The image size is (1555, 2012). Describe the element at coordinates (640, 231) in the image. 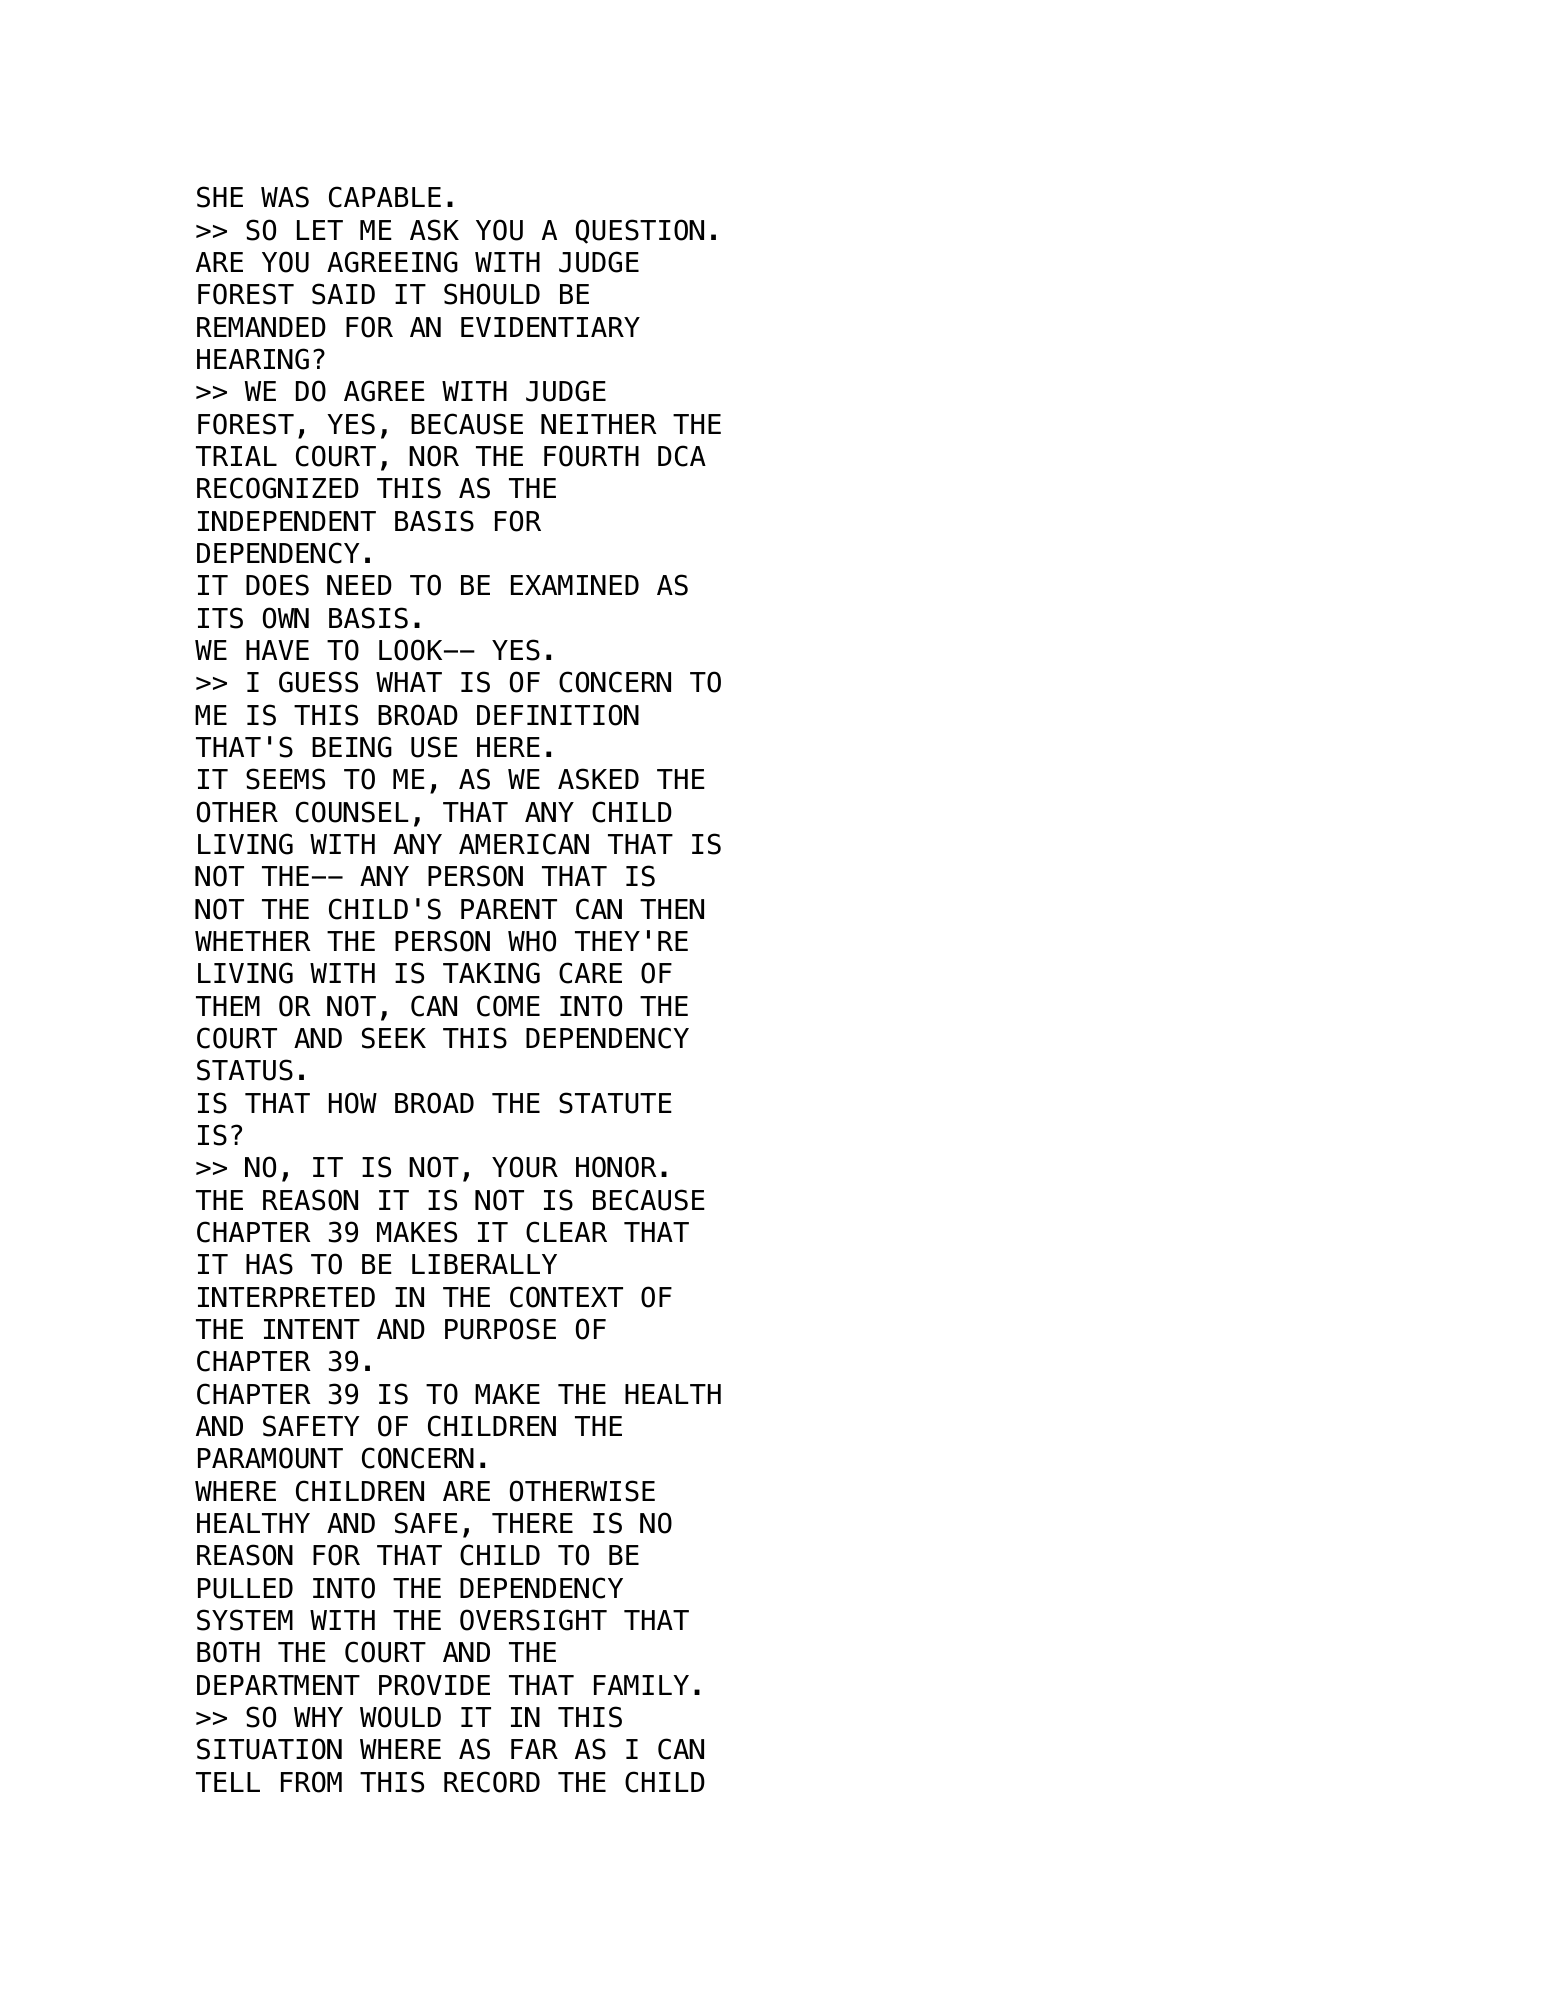

I see `QUESTION` at that location.
